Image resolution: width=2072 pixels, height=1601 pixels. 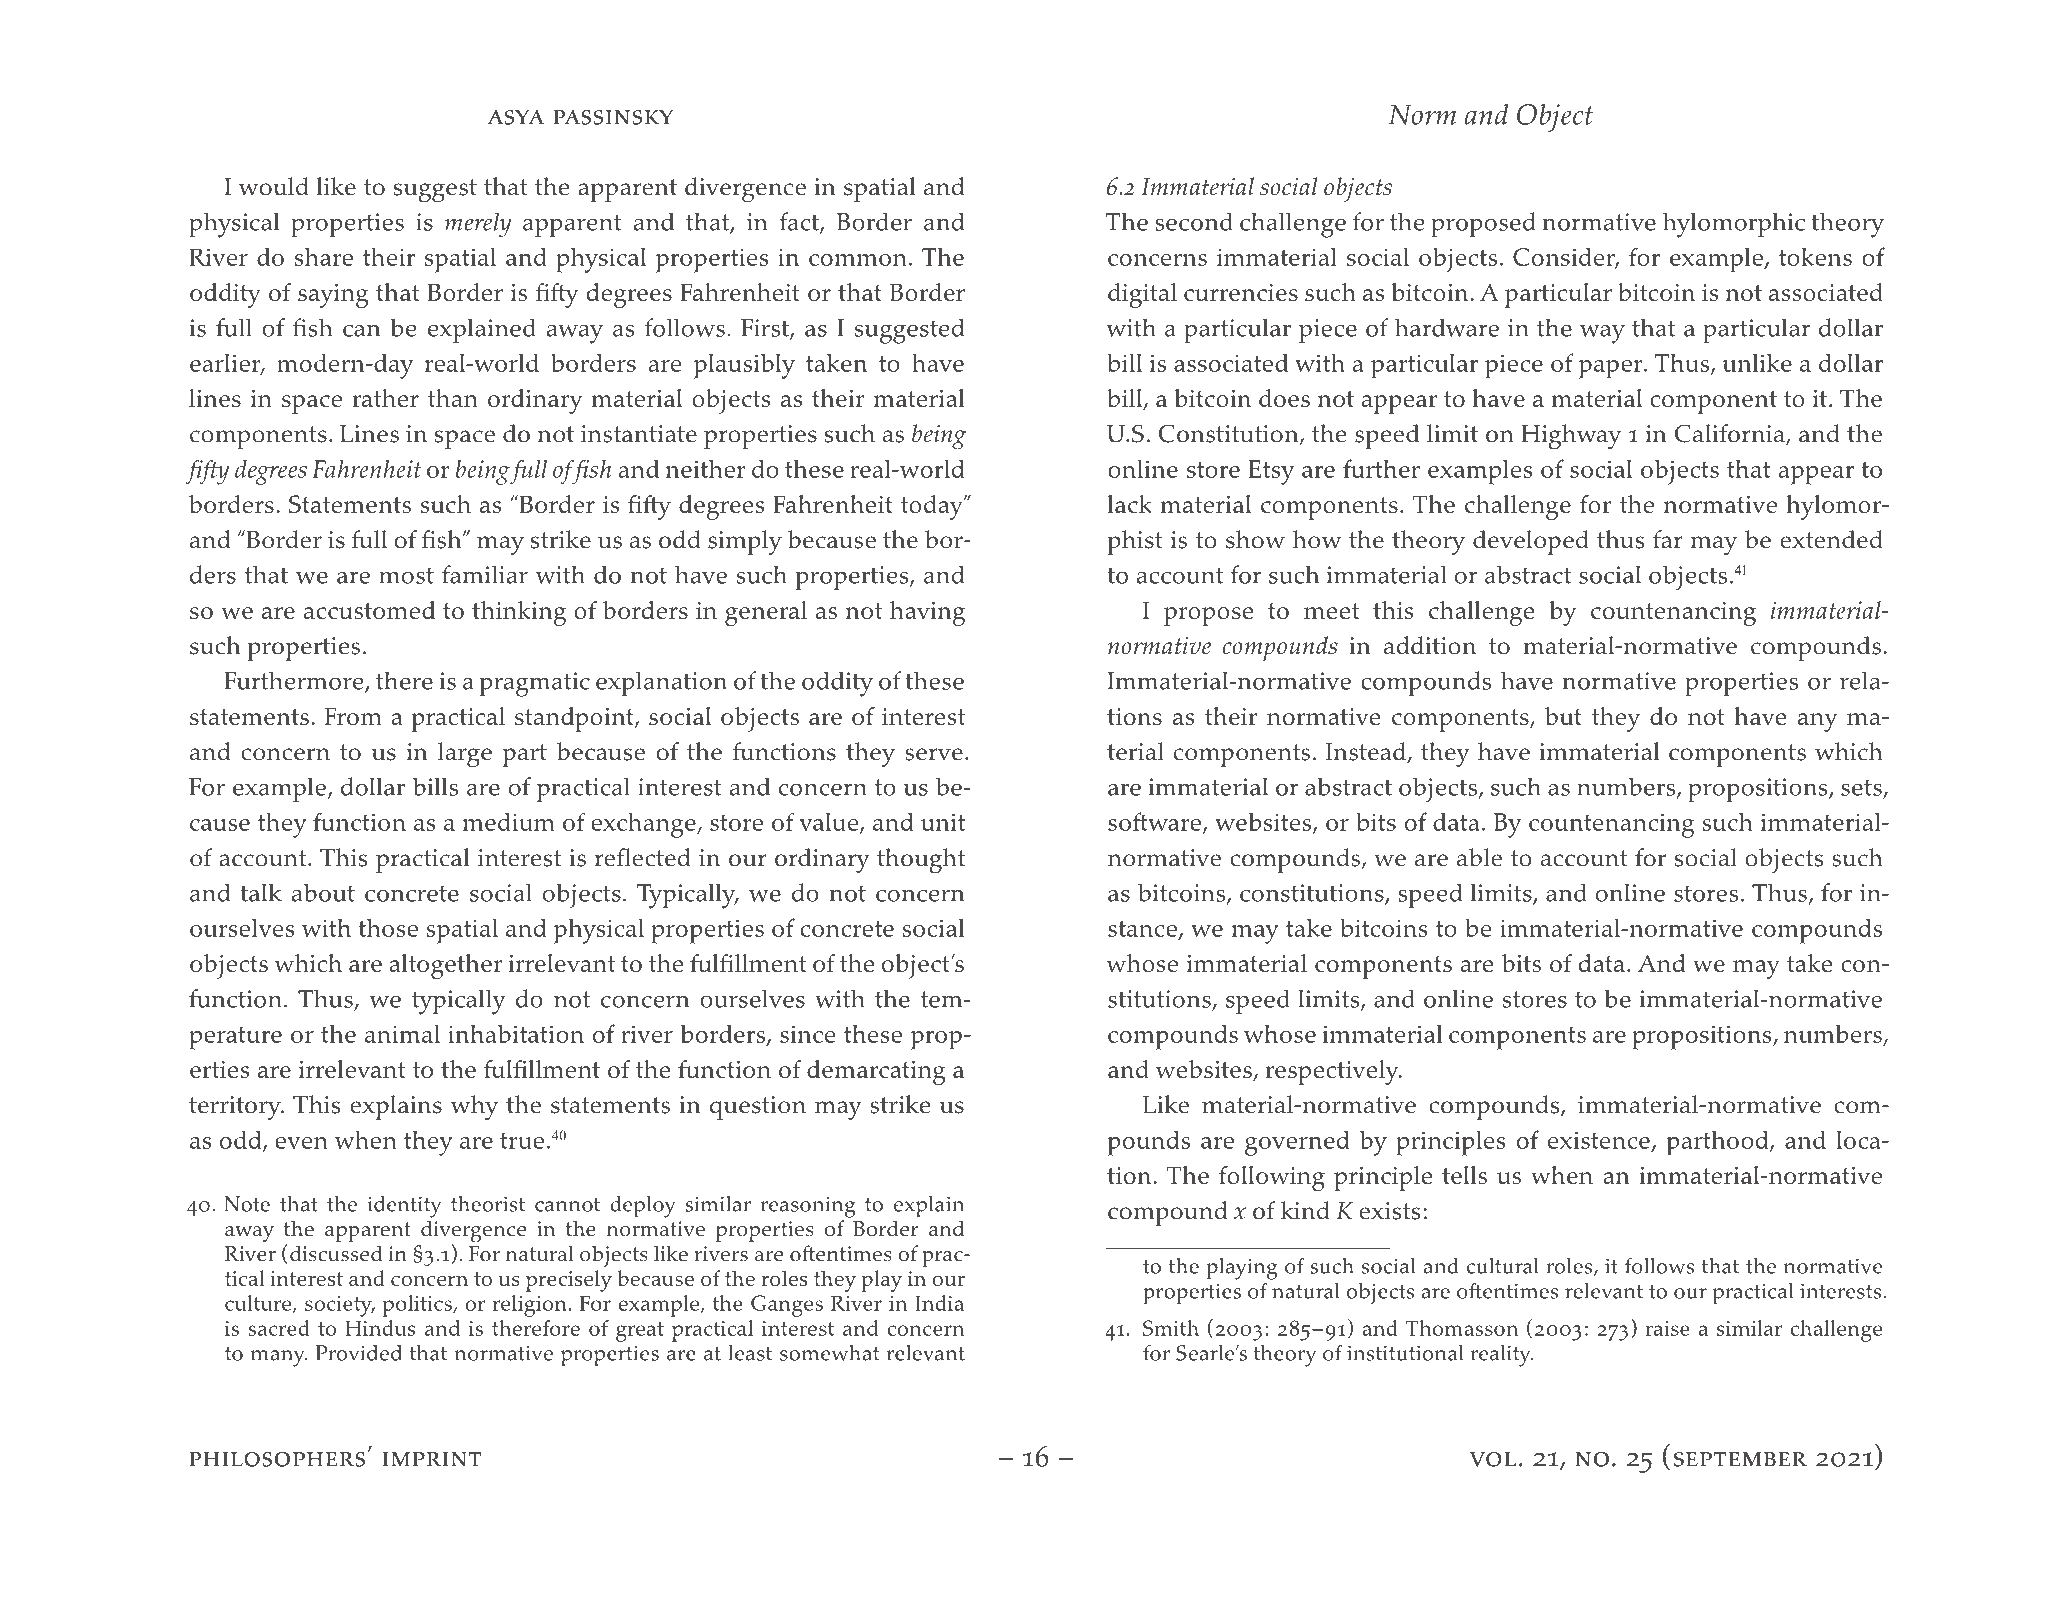 I want to click on medium, so click(x=509, y=822).
